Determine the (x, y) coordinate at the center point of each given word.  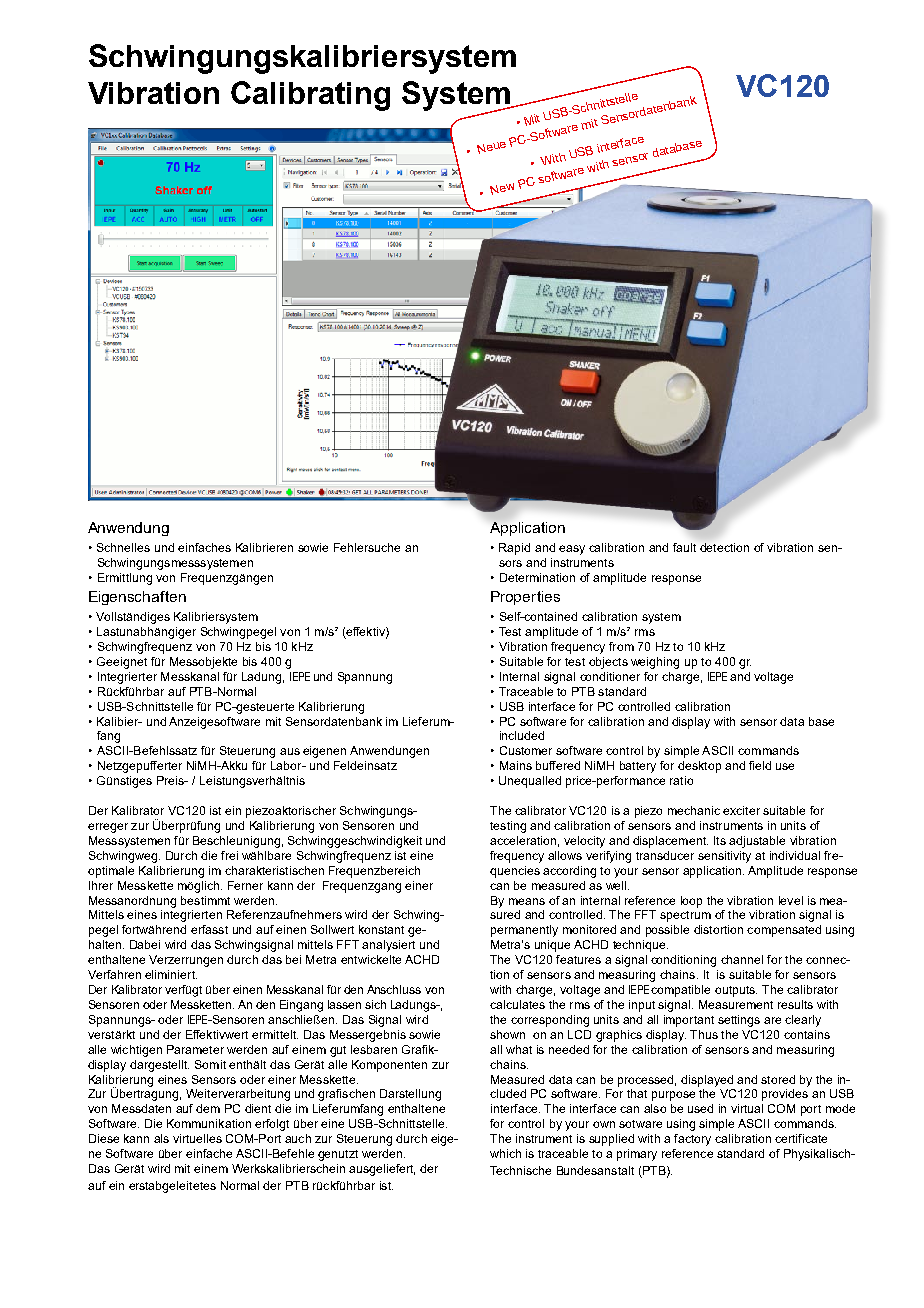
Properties (525, 598)
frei (229, 855)
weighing (655, 663)
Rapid (514, 549)
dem (208, 1108)
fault (684, 547)
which (505, 1153)
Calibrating (310, 96)
